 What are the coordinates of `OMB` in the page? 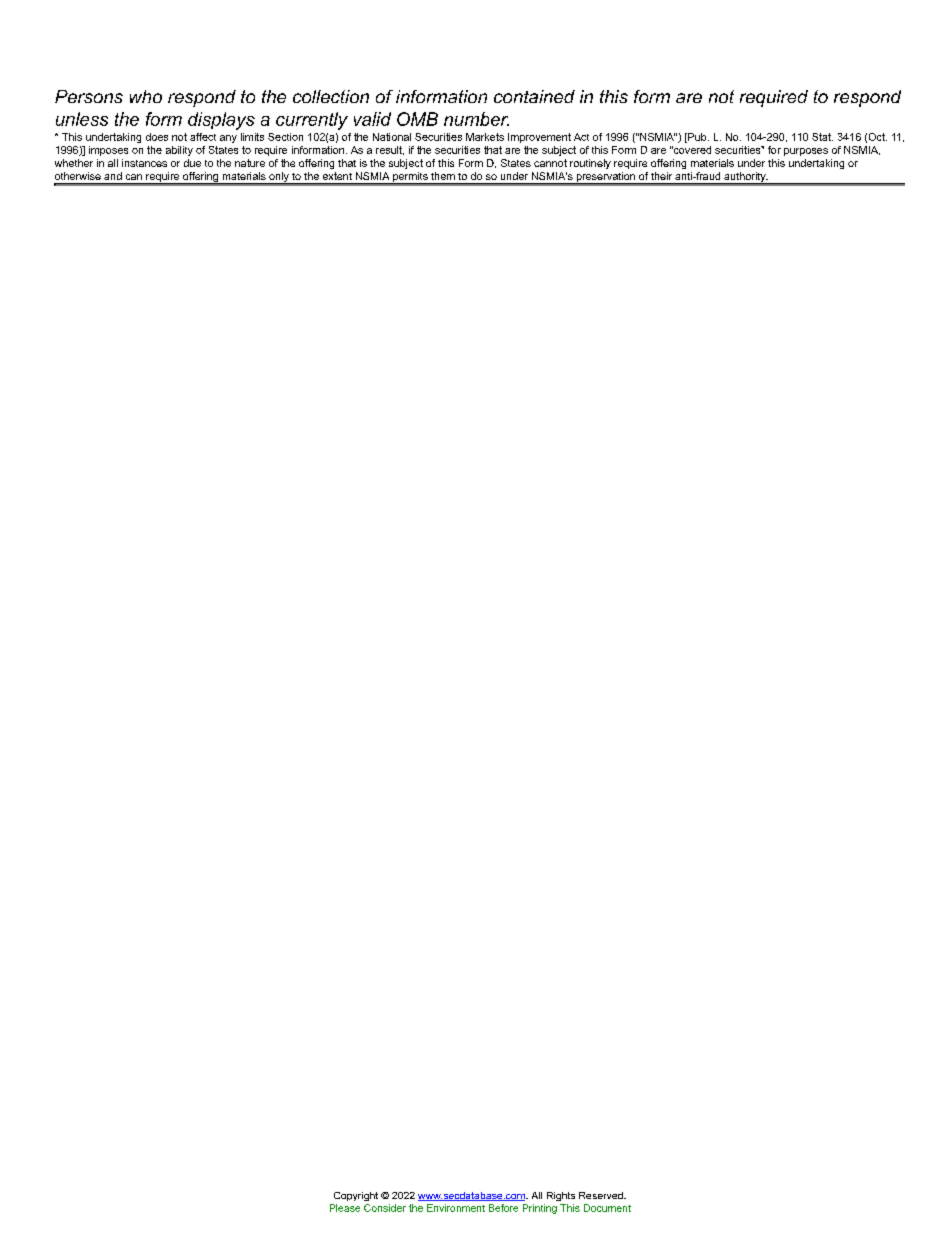 It's located at (417, 119).
